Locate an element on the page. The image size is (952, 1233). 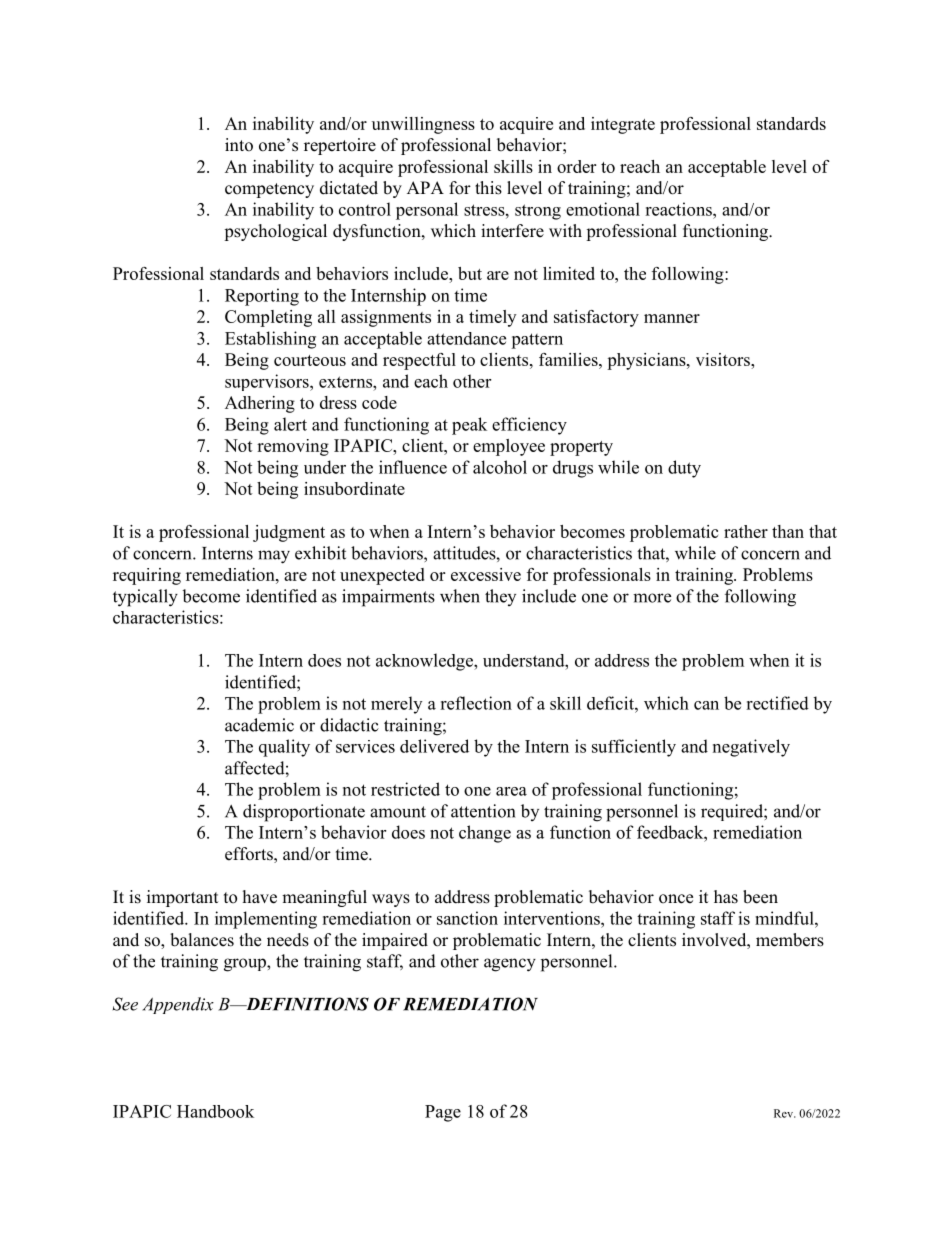
has is located at coordinates (726, 897).
